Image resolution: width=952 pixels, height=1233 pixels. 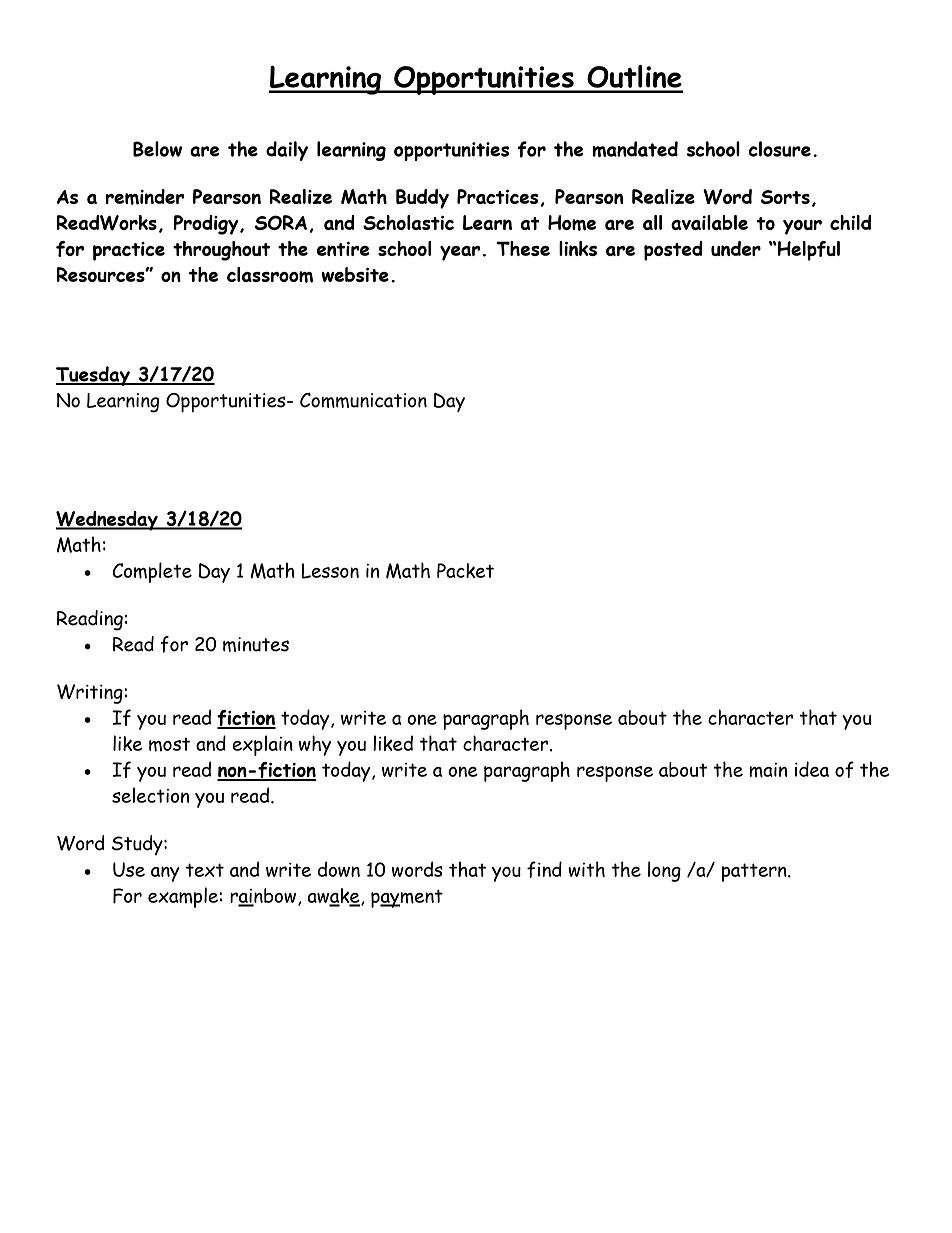 I want to click on website, so click(x=355, y=274).
